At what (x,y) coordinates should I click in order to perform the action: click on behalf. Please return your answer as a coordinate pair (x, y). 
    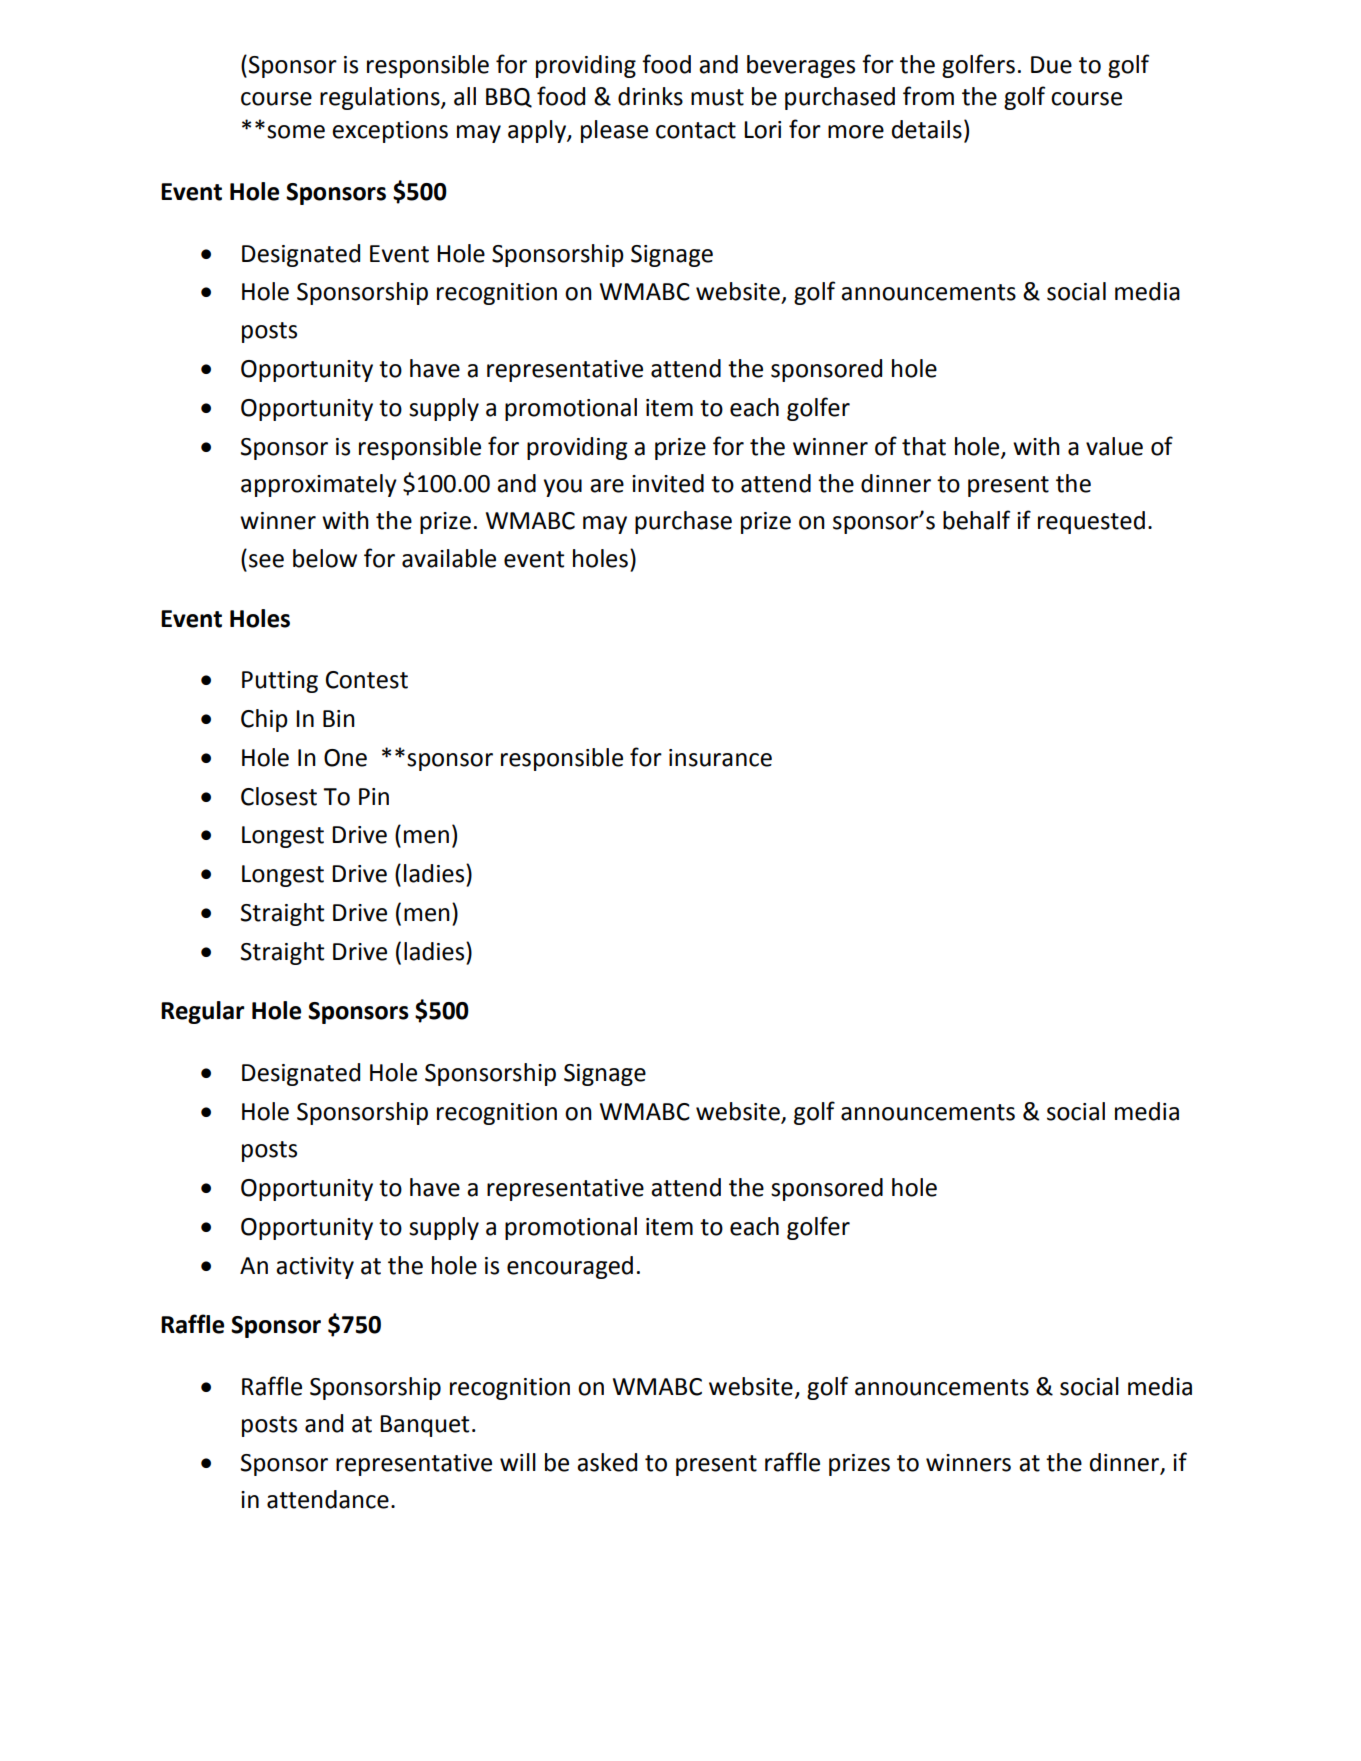
    Looking at the image, I should click on (976, 520).
